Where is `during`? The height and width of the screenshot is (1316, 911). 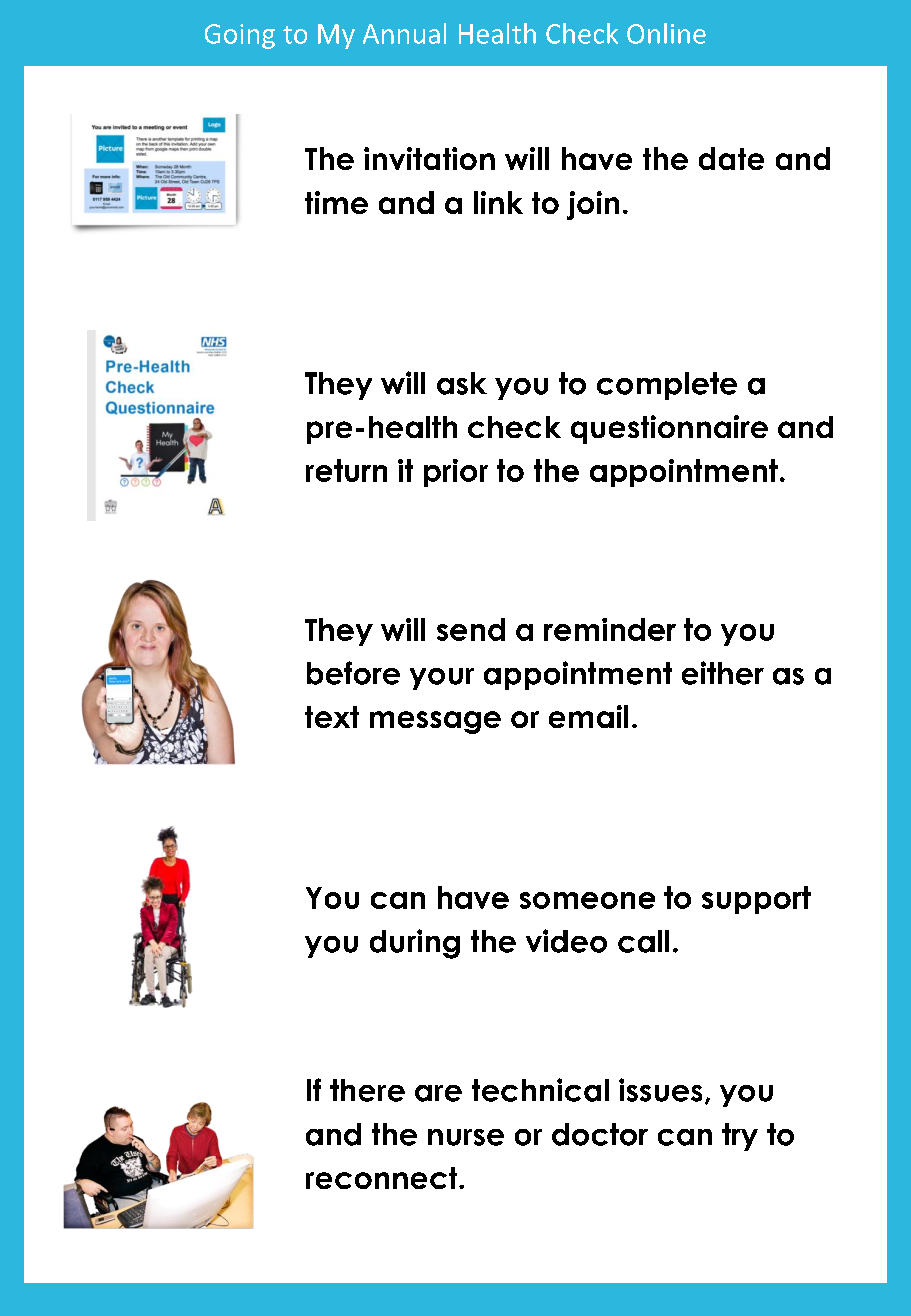
during is located at coordinates (415, 944).
